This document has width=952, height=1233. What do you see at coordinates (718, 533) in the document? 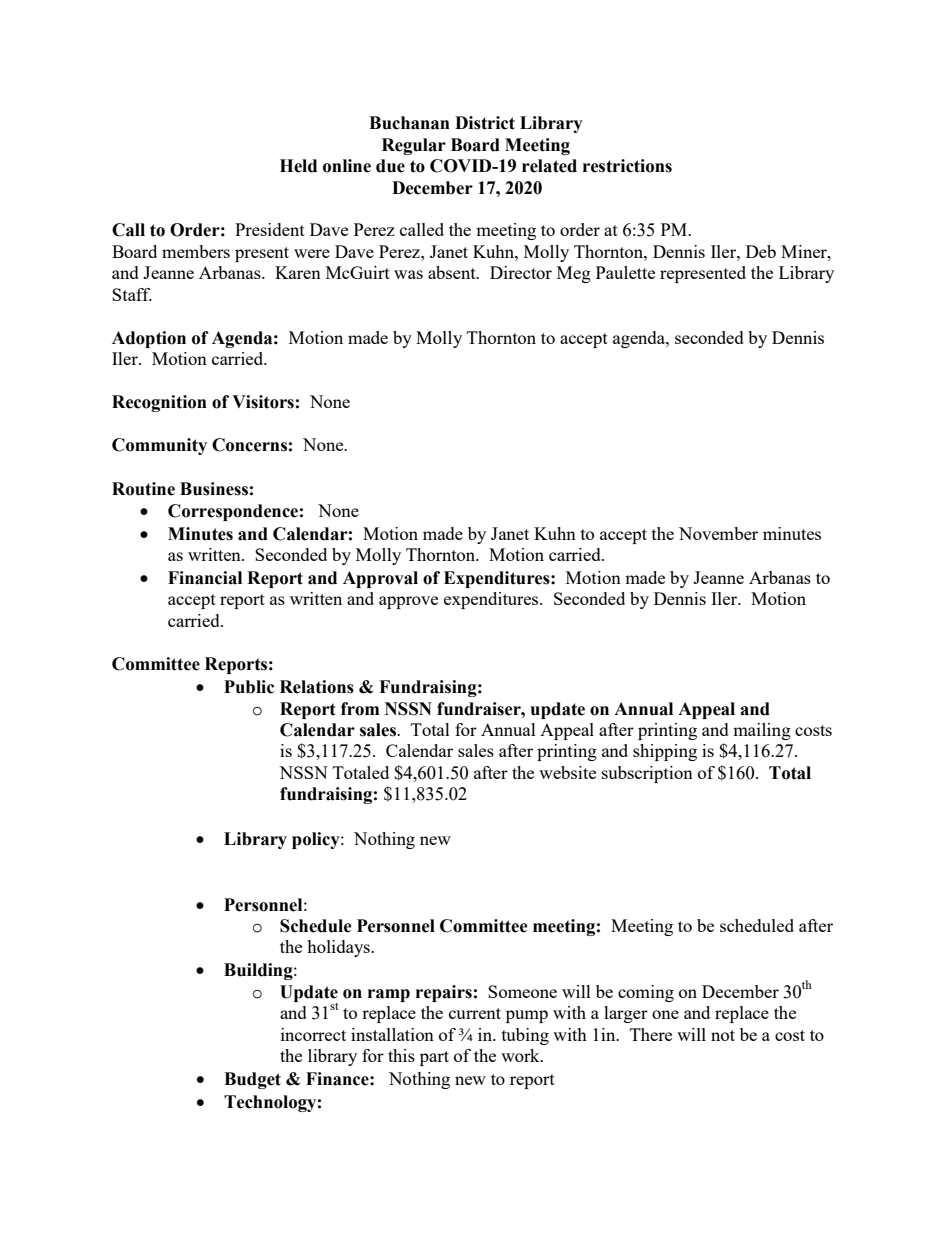
I see `November` at bounding box center [718, 533].
